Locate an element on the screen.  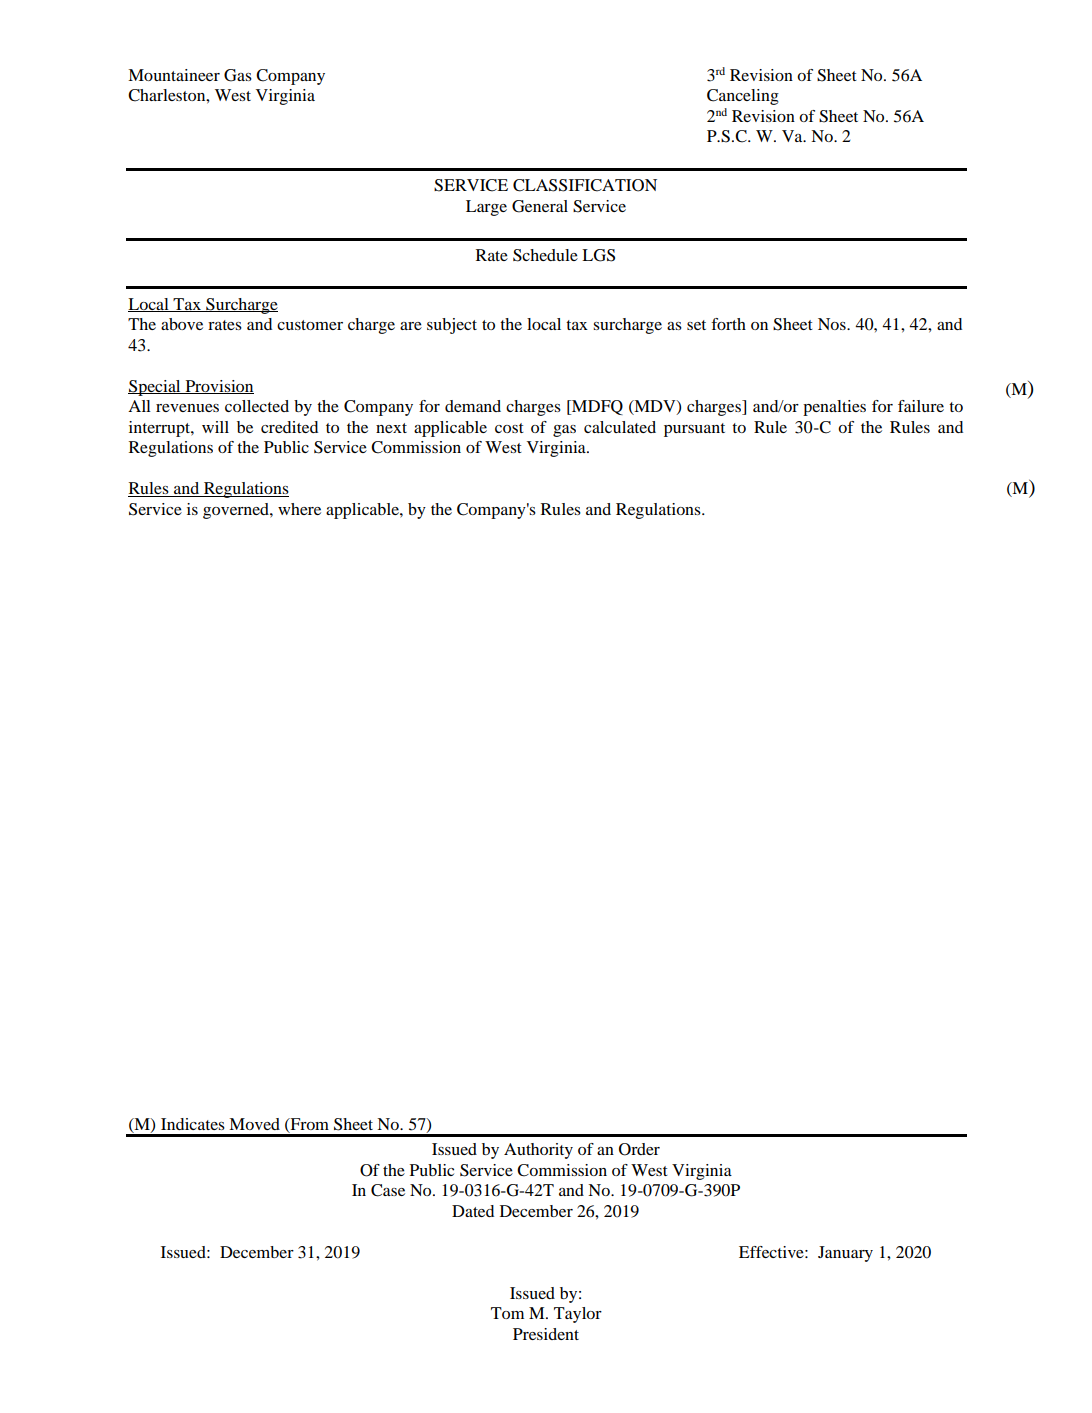
Moved is located at coordinates (254, 1124).
